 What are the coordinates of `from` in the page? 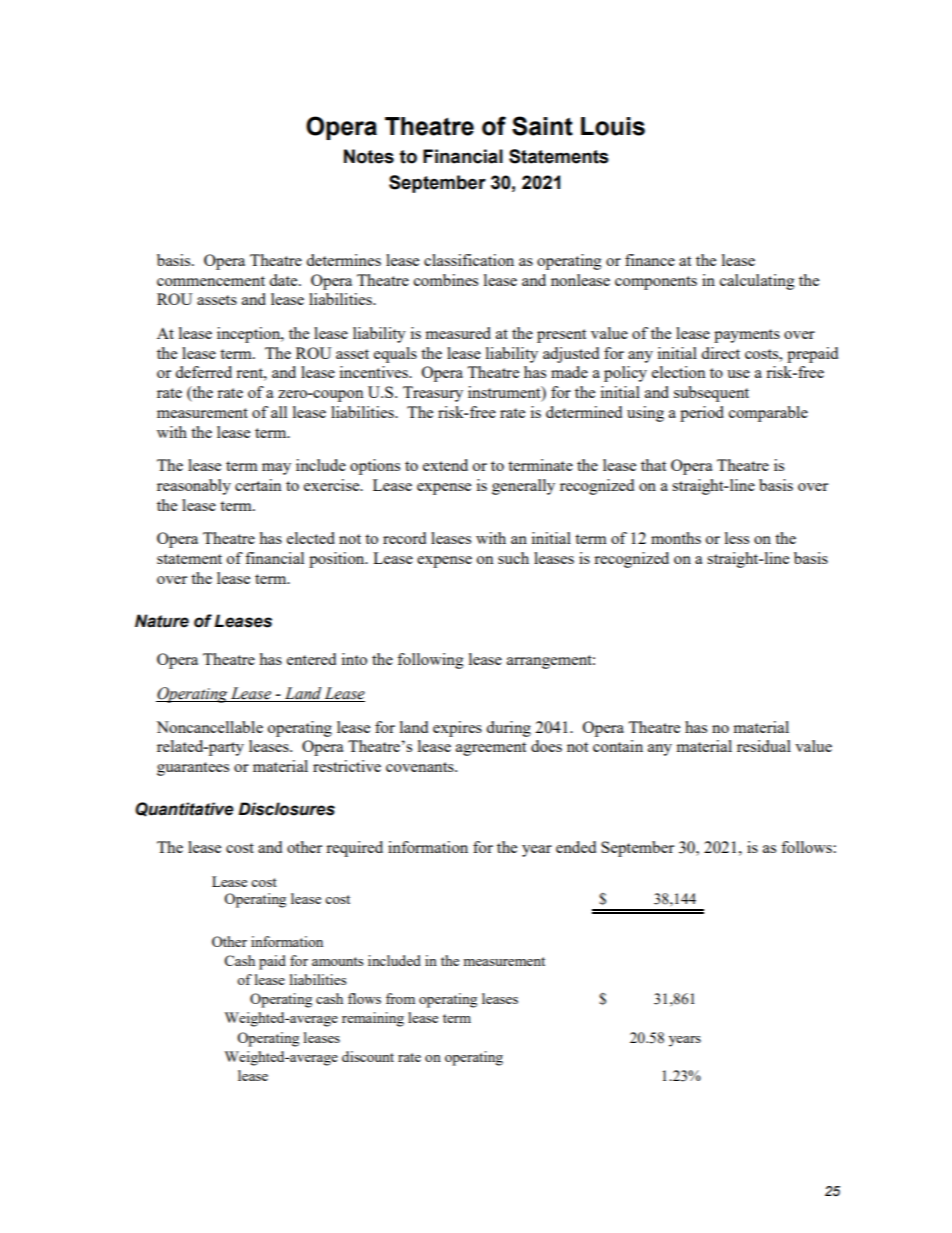 It's located at (400, 998).
